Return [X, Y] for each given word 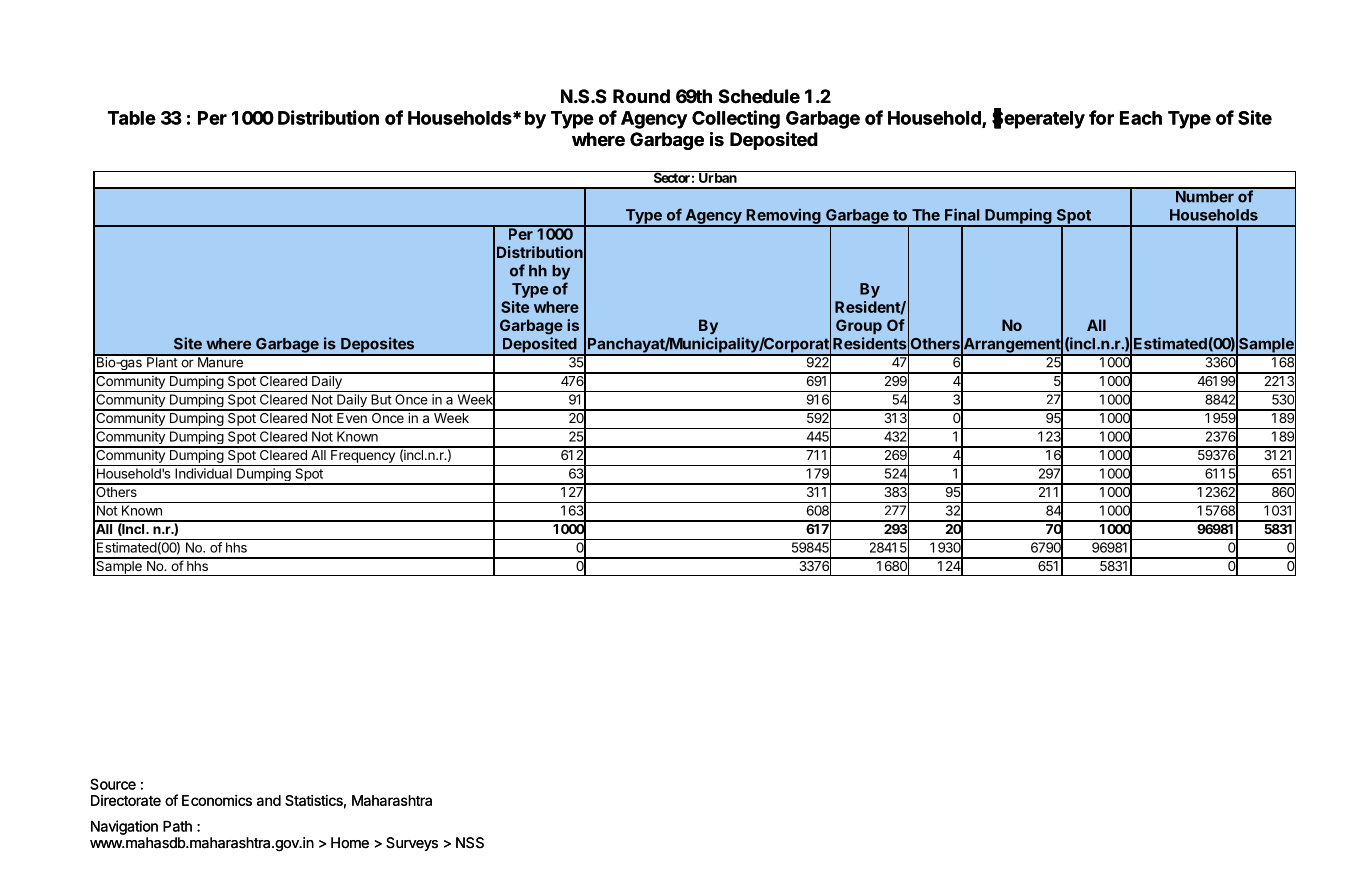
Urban [717, 177]
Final [962, 214]
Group [859, 326]
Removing [784, 217]
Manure [220, 361]
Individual [203, 473]
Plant [162, 361]
